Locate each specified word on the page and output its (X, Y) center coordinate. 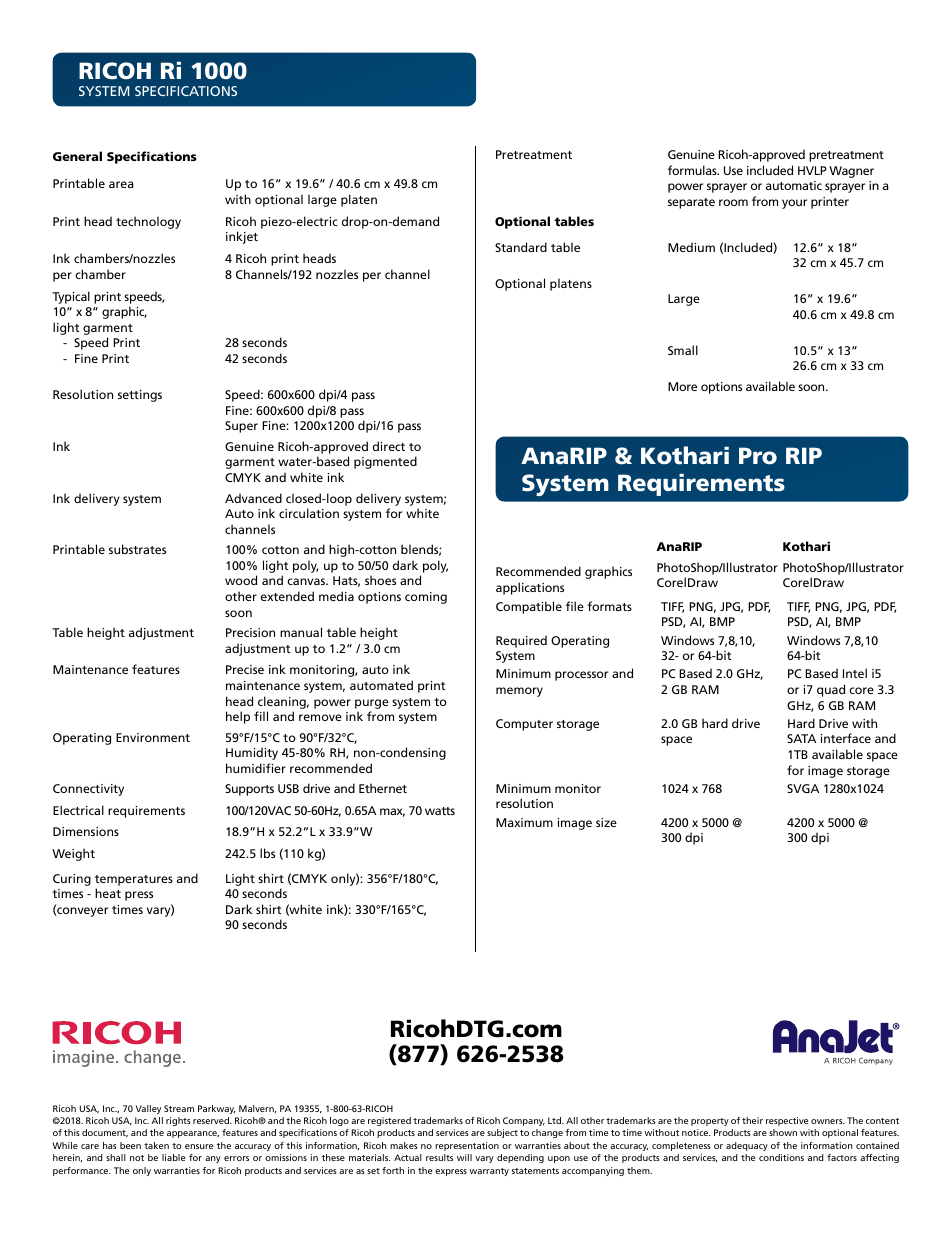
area (121, 184)
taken (156, 1145)
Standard (521, 247)
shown (783, 1132)
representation (467, 1146)
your (794, 204)
